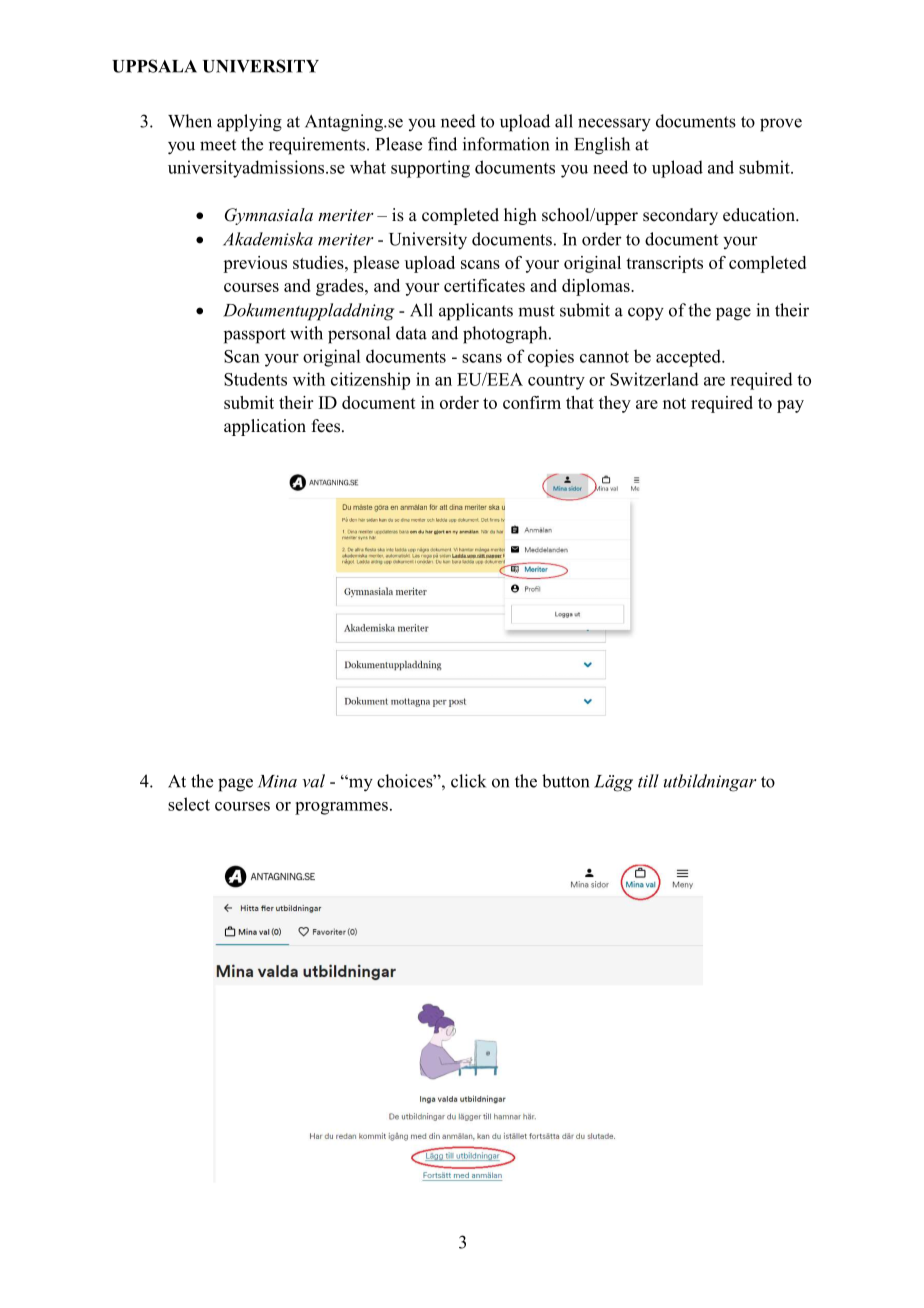 This page has width=924, height=1308. Describe the element at coordinates (442, 144) in the page. I see `find` at that location.
